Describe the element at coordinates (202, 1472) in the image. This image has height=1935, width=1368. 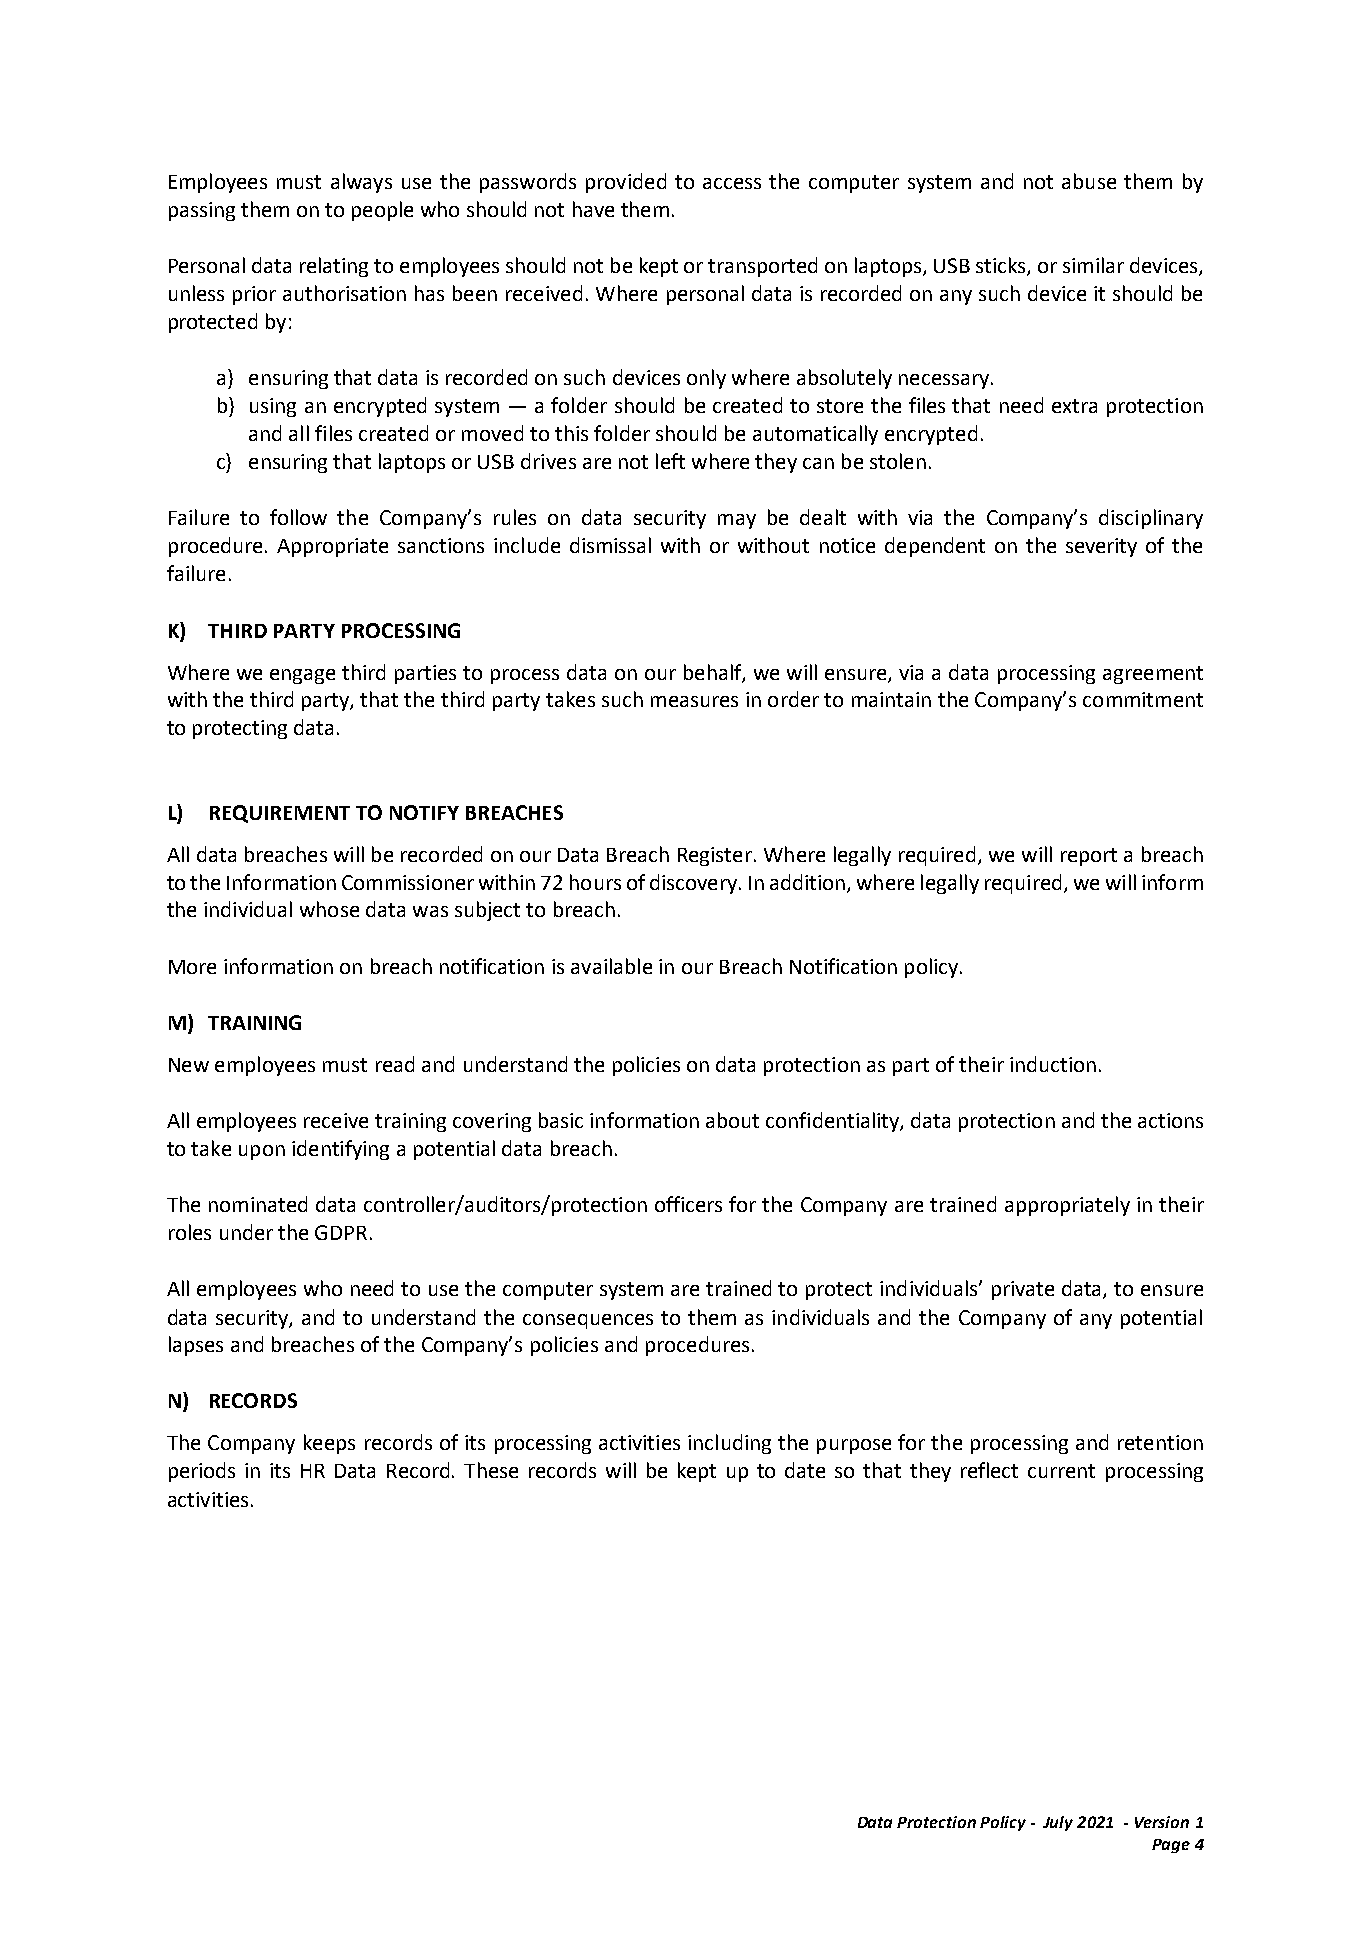
I see `periods` at that location.
